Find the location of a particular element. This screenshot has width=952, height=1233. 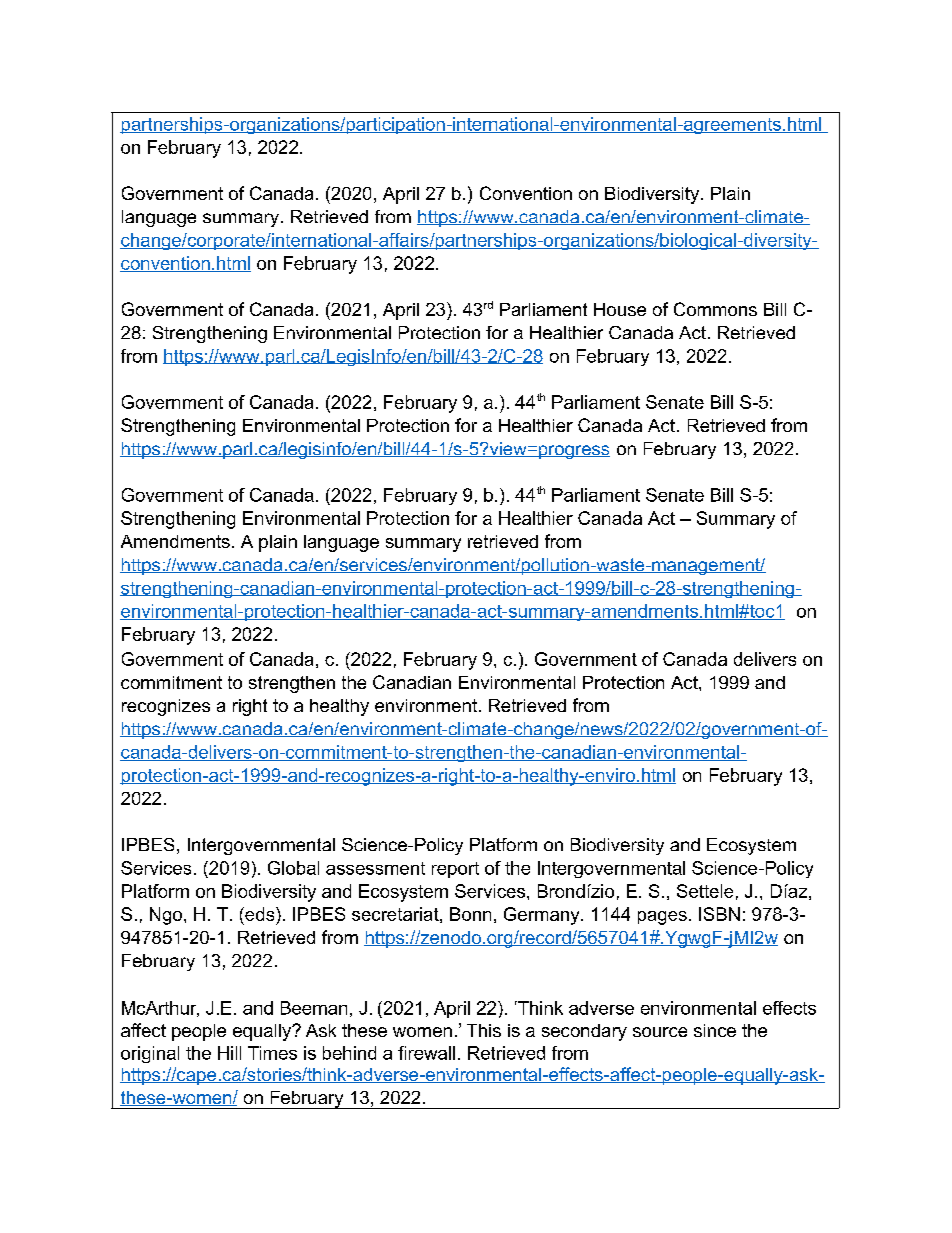

report is located at coordinates (455, 870).
